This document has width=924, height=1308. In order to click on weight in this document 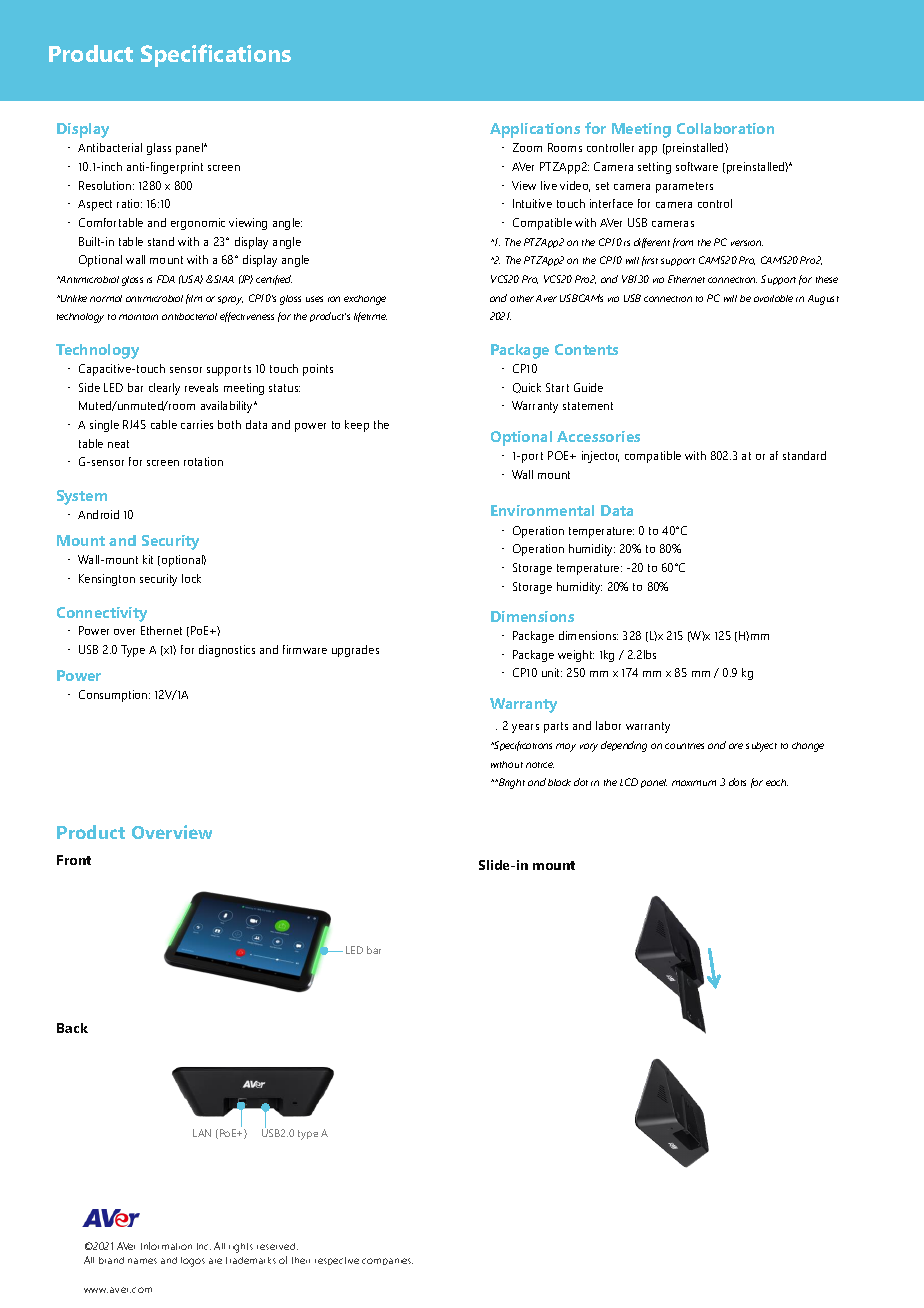, I will do `click(576, 656)`.
